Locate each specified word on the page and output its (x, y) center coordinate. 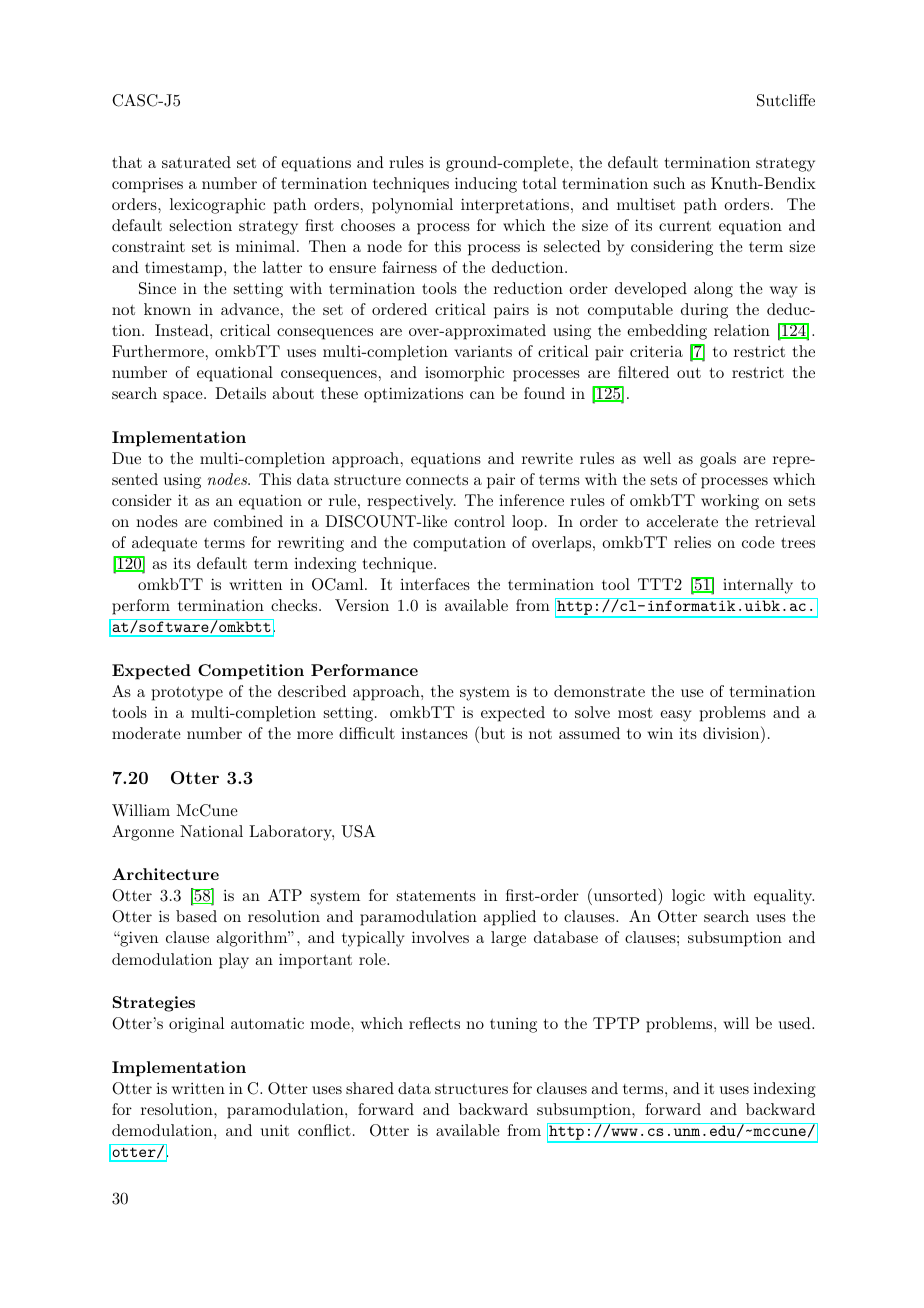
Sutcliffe (786, 100)
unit (275, 1130)
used (795, 1023)
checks (295, 605)
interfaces (435, 584)
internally (758, 586)
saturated (196, 162)
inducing (486, 185)
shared (370, 1088)
